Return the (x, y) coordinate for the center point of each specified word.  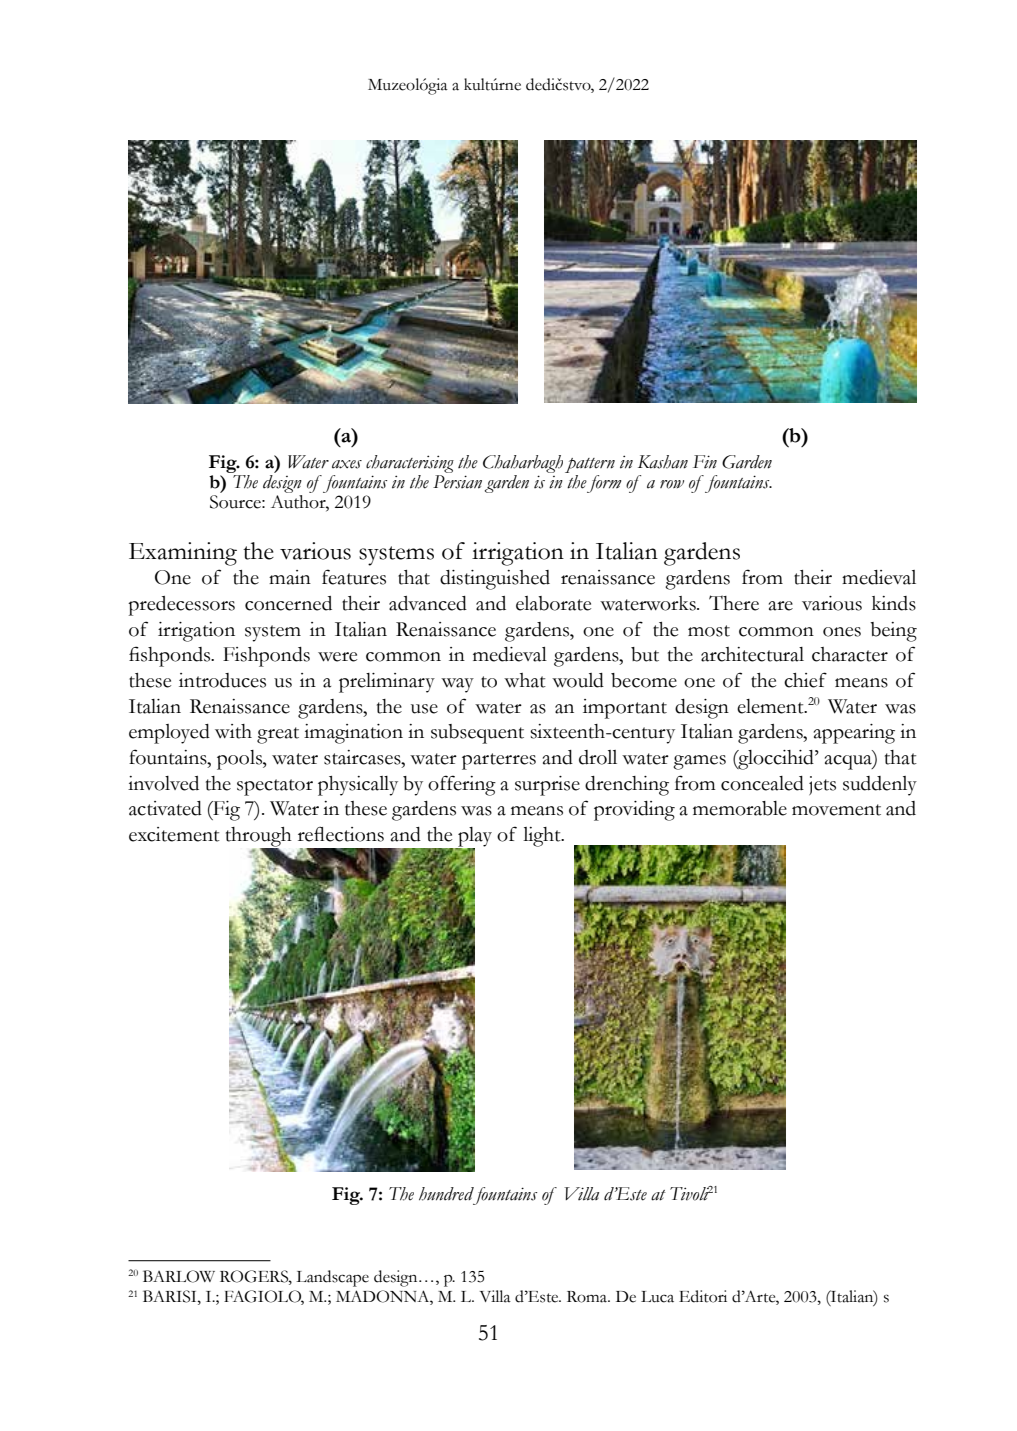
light (543, 837)
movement (836, 810)
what (525, 680)
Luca (657, 1297)
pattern (590, 467)
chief (805, 680)
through (259, 838)
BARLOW (179, 1276)
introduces (222, 680)
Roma (588, 1297)
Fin (705, 462)
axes (347, 464)
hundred (446, 1194)
